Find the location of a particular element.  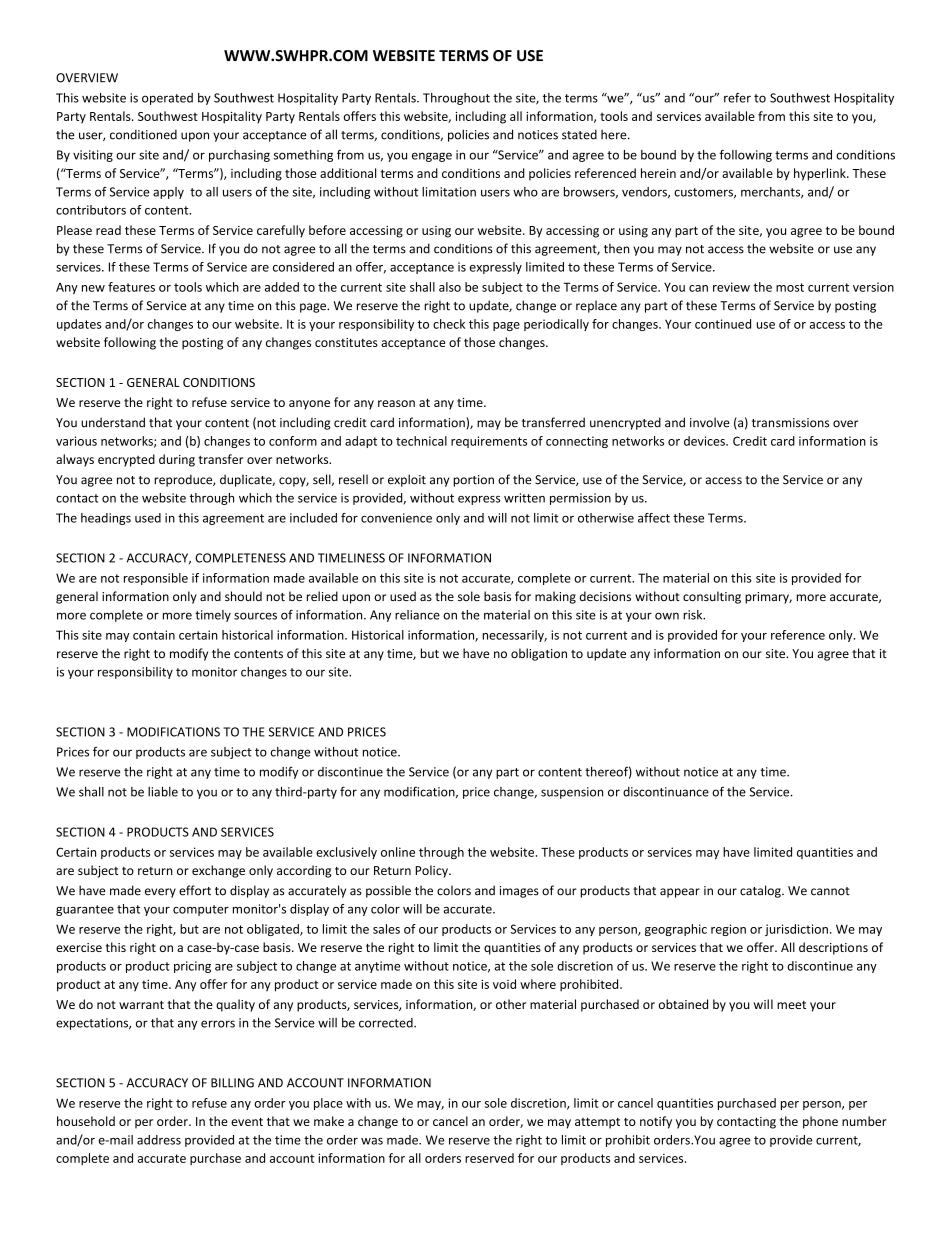

understand is located at coordinates (113, 422).
